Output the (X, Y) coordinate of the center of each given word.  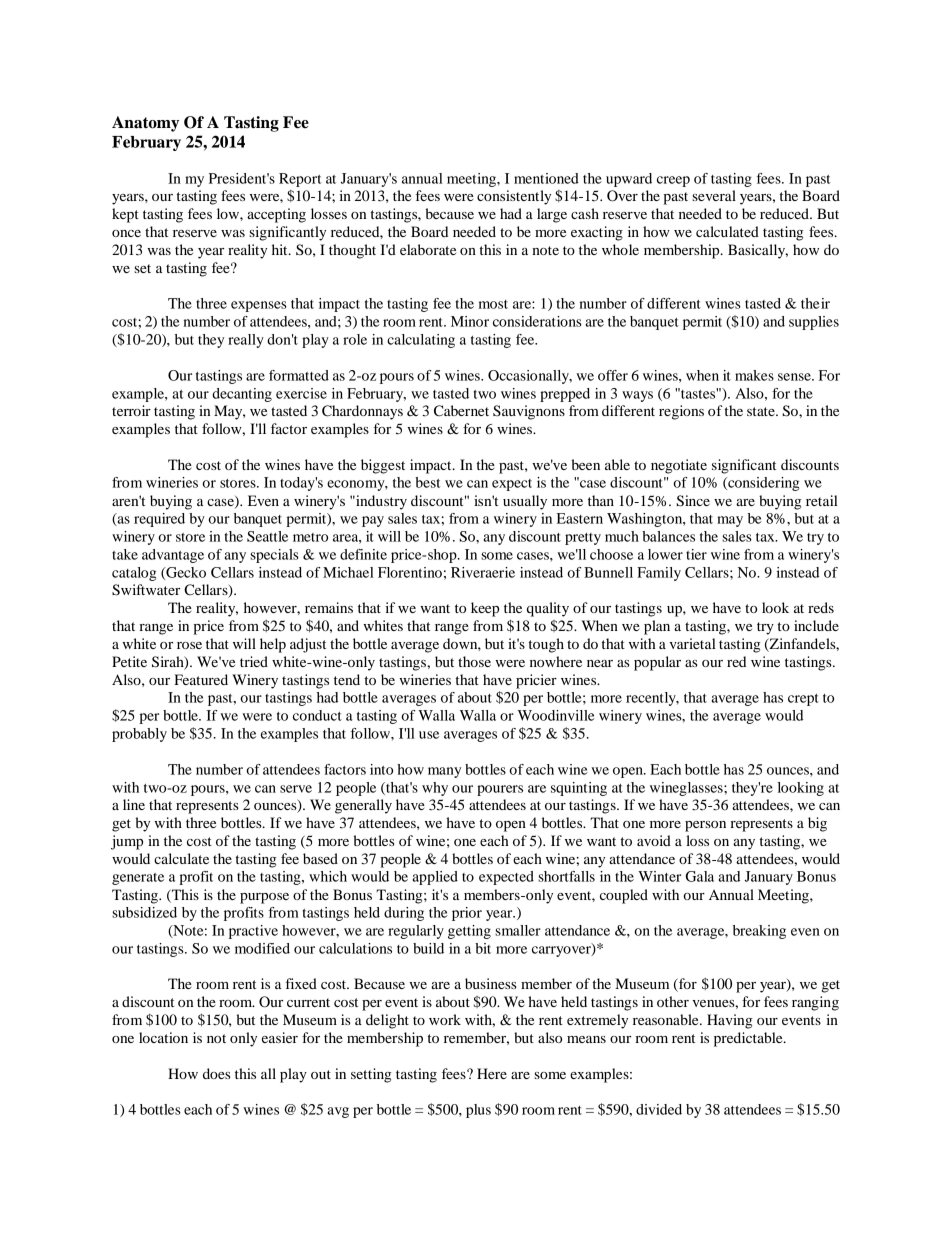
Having (730, 1021)
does (217, 1073)
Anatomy (145, 124)
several (714, 195)
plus (478, 1111)
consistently (514, 197)
